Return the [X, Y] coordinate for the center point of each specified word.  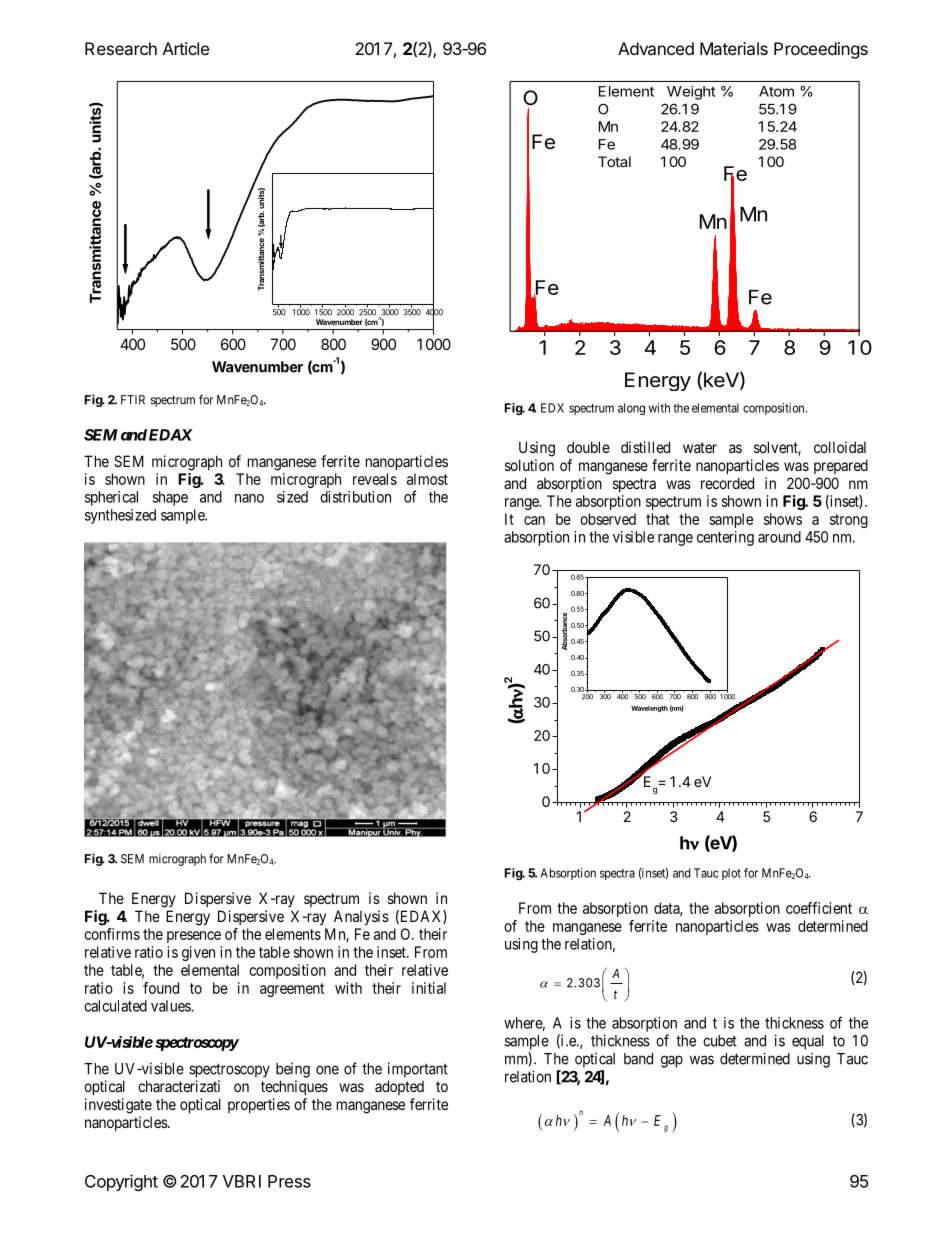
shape [170, 498]
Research [121, 48]
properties [259, 1105]
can [534, 520]
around [779, 537]
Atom [776, 91]
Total [614, 161]
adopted [399, 1087]
